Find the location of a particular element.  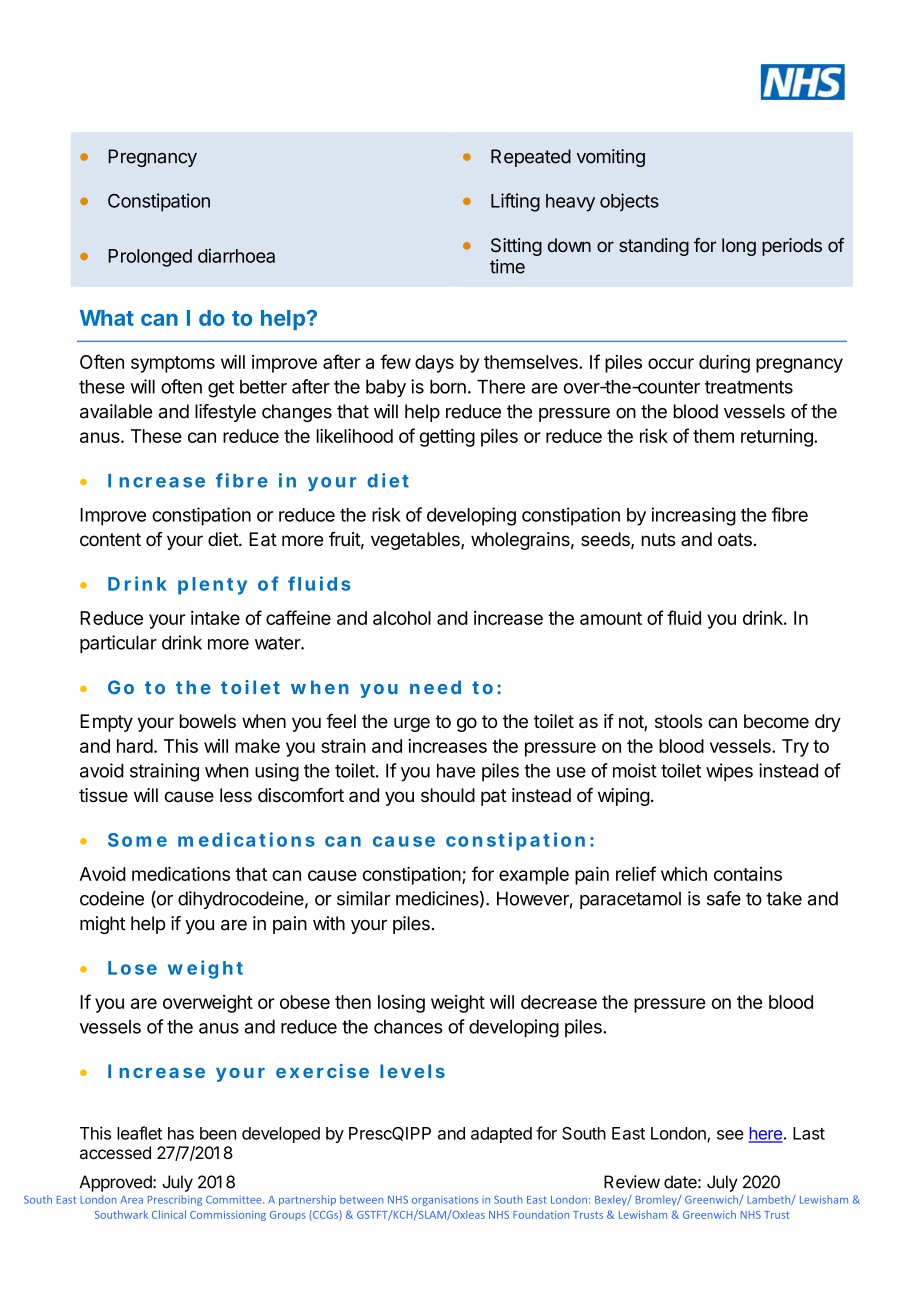

Lose is located at coordinates (132, 968).
